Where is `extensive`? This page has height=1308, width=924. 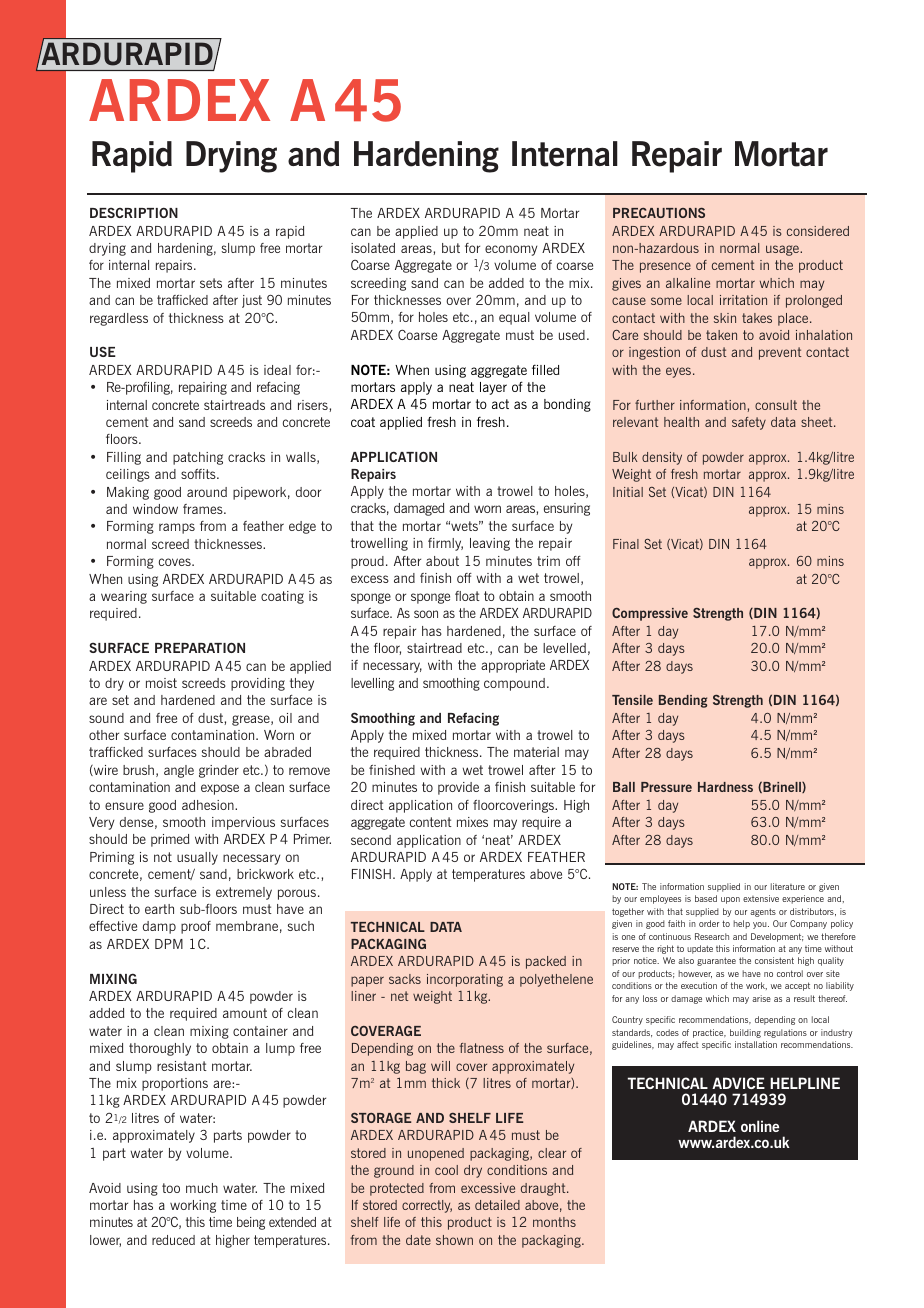
extensive is located at coordinates (761, 898).
